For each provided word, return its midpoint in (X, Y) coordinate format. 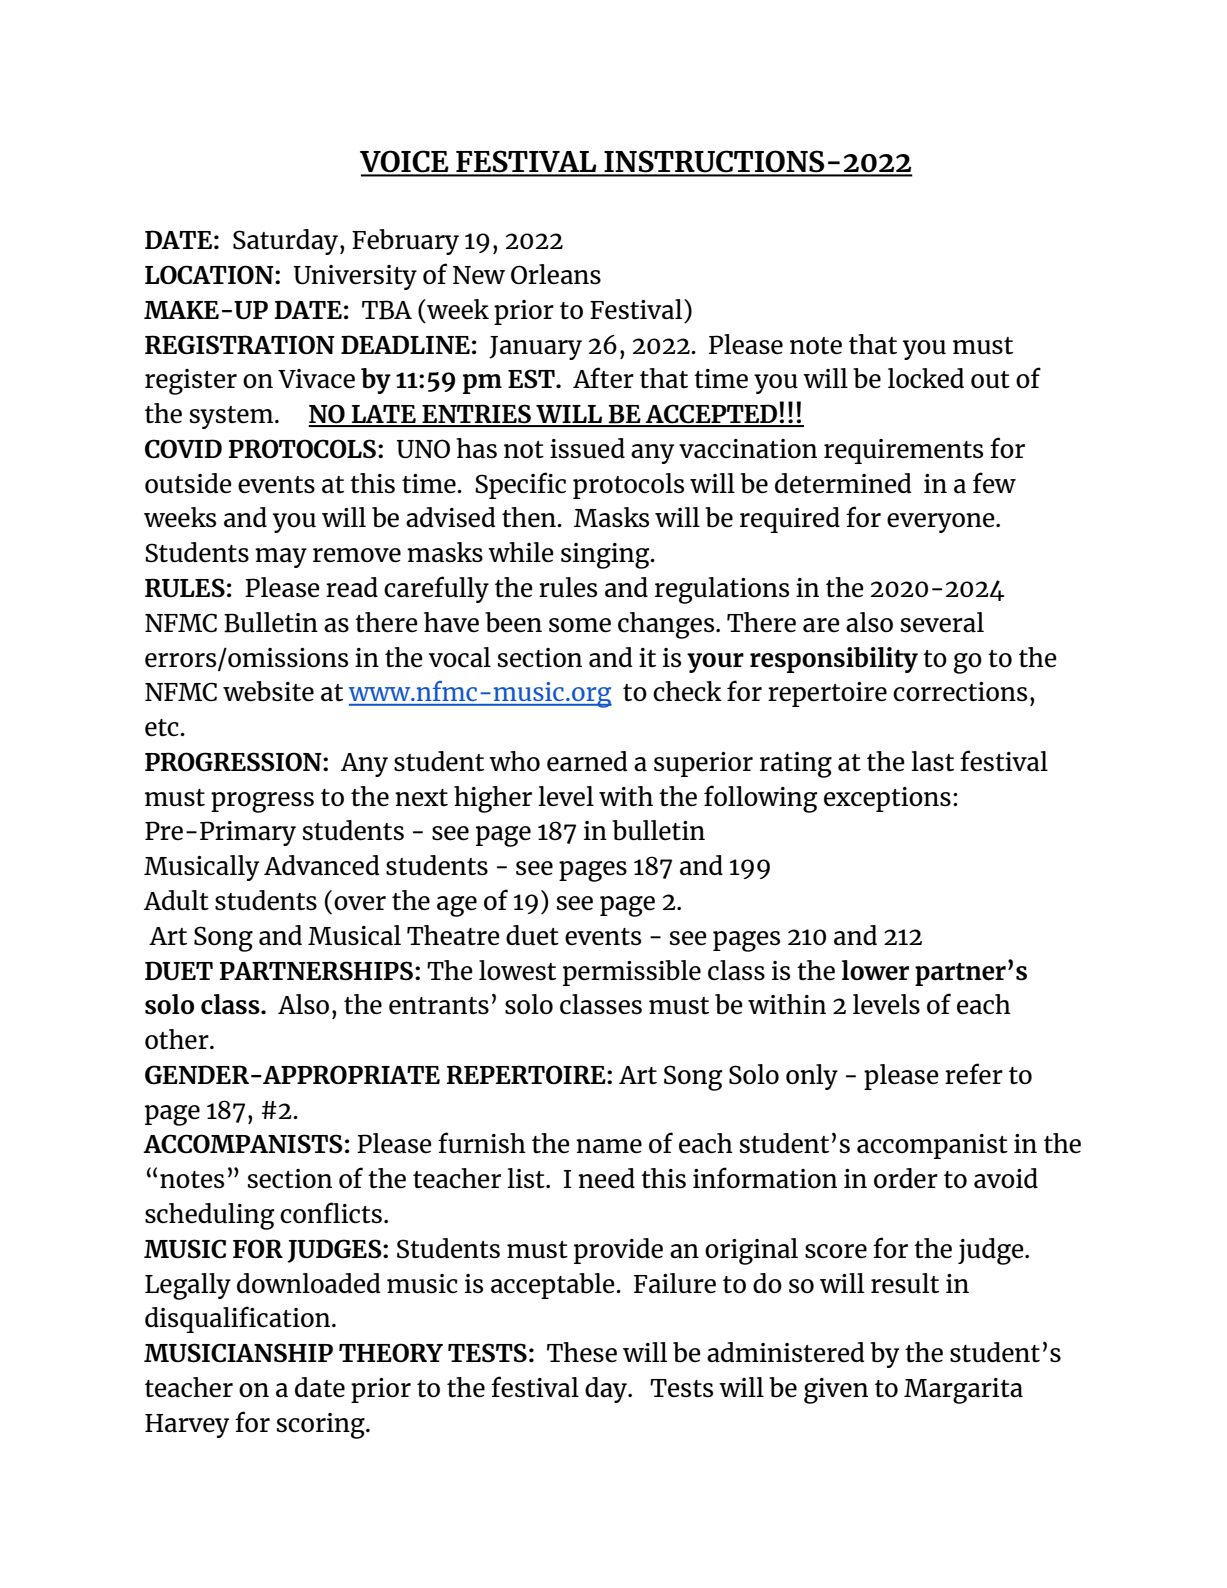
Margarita (963, 1391)
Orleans (556, 274)
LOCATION (210, 275)
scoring (322, 1426)
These (582, 1352)
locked (926, 378)
